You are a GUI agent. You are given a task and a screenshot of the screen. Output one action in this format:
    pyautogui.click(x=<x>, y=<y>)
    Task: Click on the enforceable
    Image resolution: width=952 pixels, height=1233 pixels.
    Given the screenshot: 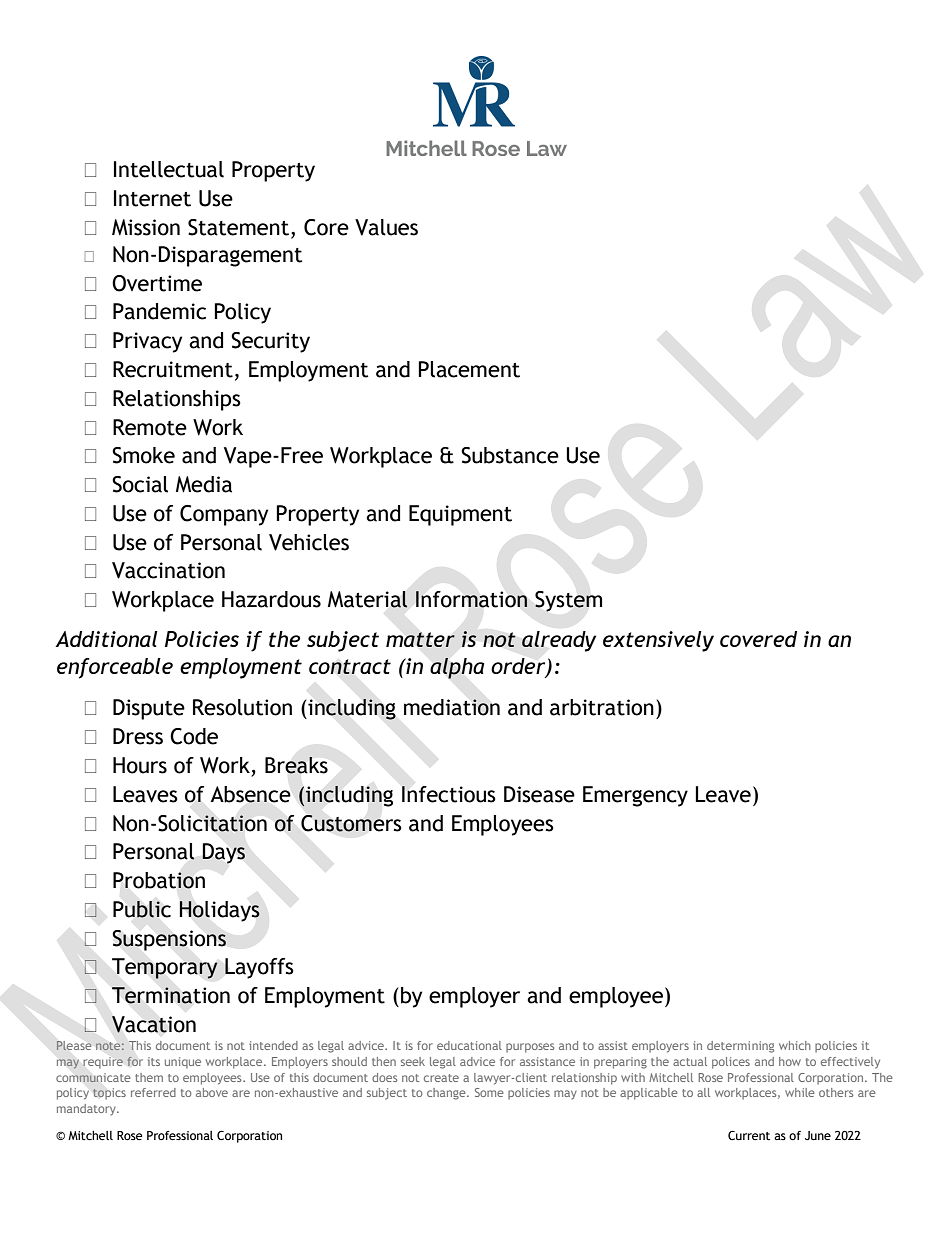 What is the action you would take?
    pyautogui.click(x=115, y=668)
